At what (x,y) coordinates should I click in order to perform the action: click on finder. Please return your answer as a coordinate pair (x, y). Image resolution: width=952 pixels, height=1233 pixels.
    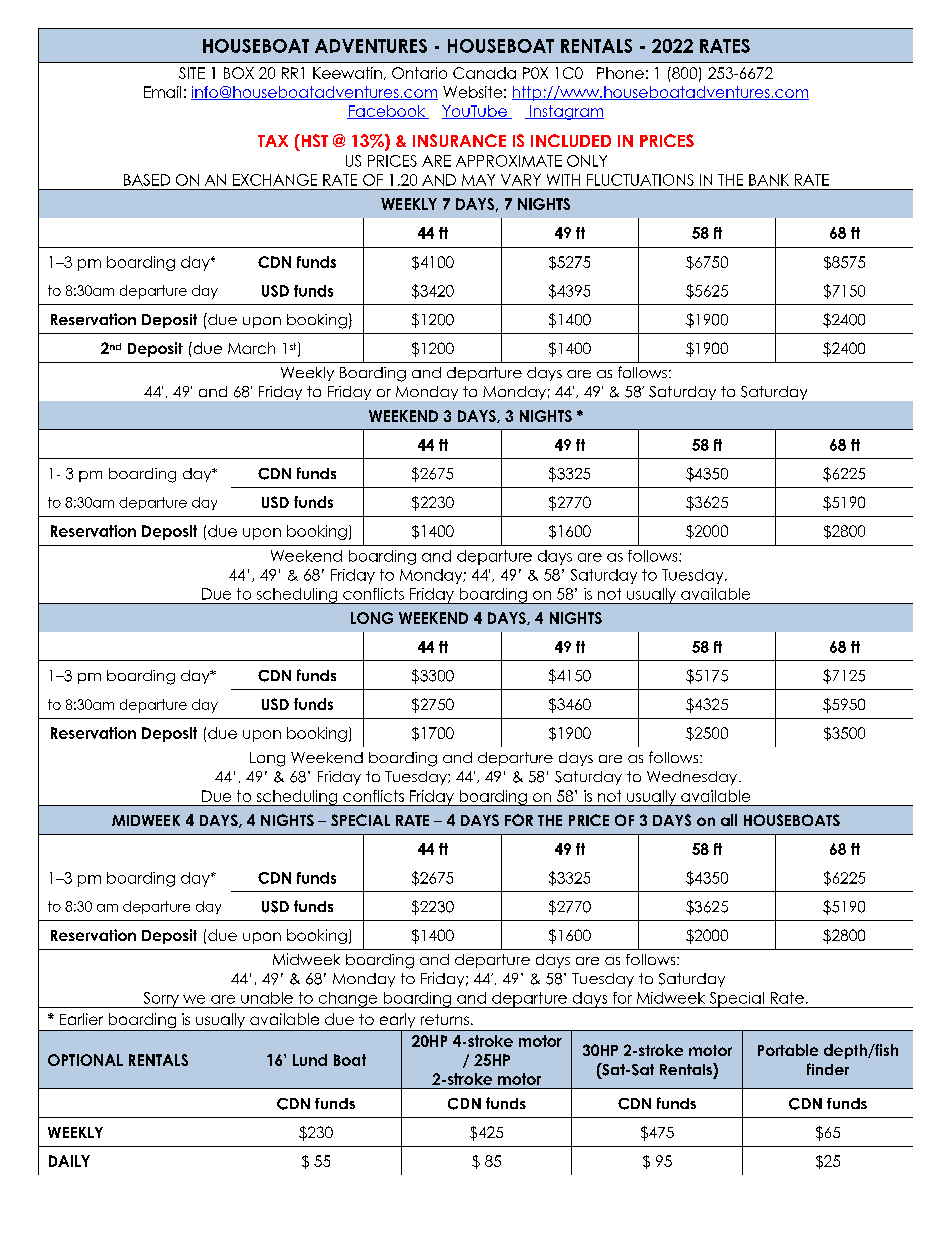
    Looking at the image, I should click on (828, 1069).
